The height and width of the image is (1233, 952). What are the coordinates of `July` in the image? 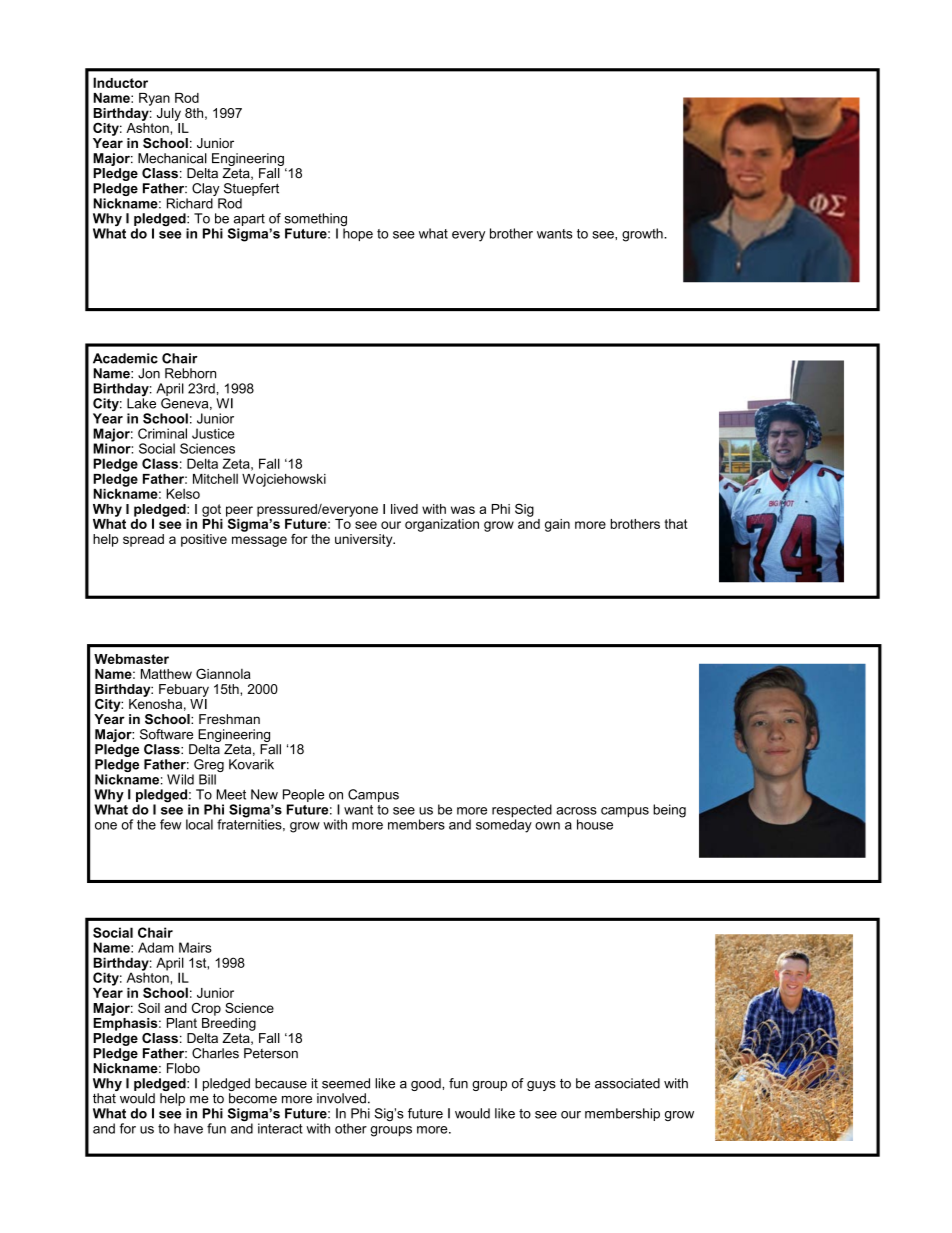 It's located at (169, 114).
